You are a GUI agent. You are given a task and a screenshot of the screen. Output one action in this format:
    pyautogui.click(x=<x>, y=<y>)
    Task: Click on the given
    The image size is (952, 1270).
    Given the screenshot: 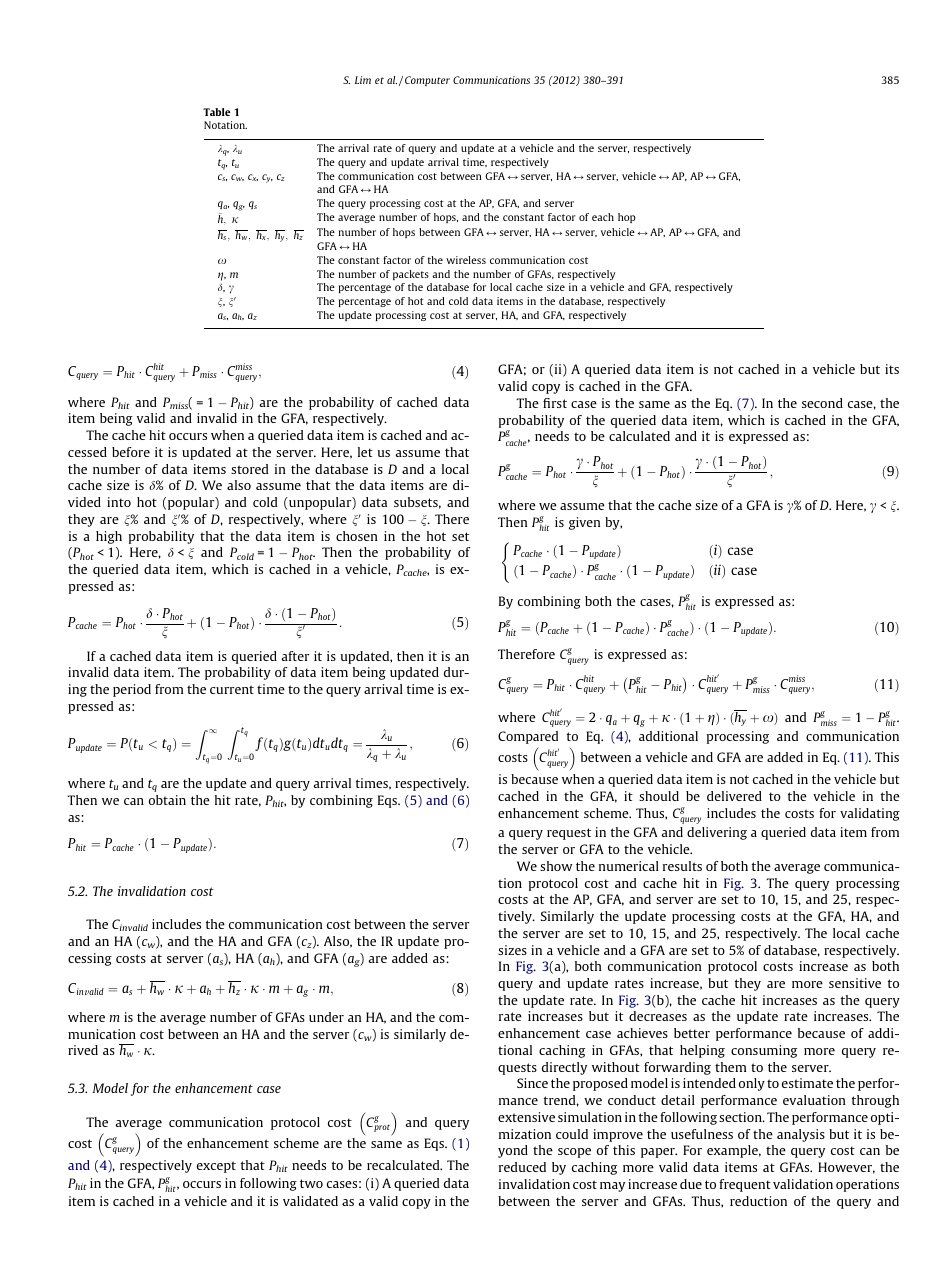 What is the action you would take?
    pyautogui.click(x=584, y=523)
